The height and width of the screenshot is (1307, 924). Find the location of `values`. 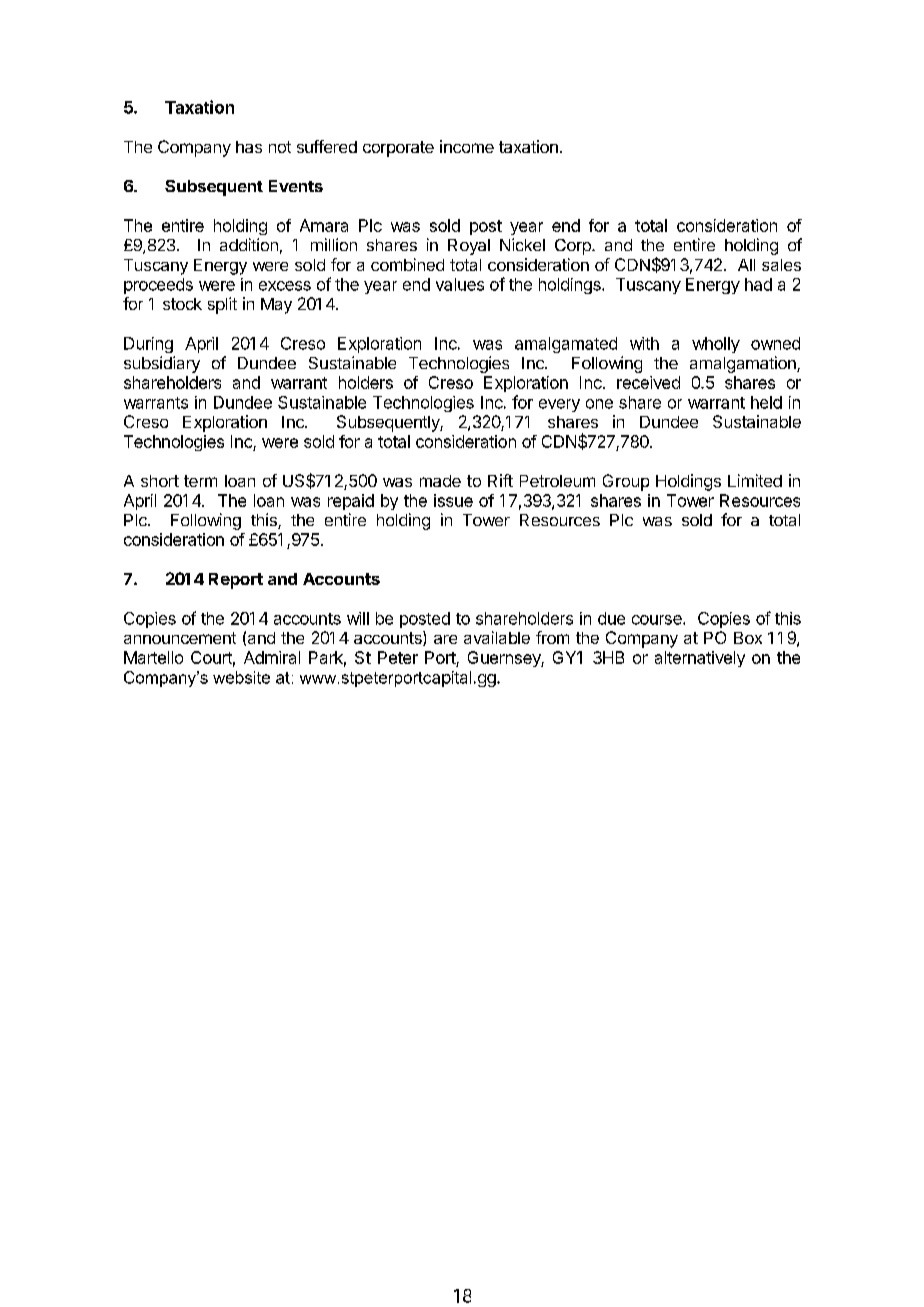

values is located at coordinates (460, 284).
